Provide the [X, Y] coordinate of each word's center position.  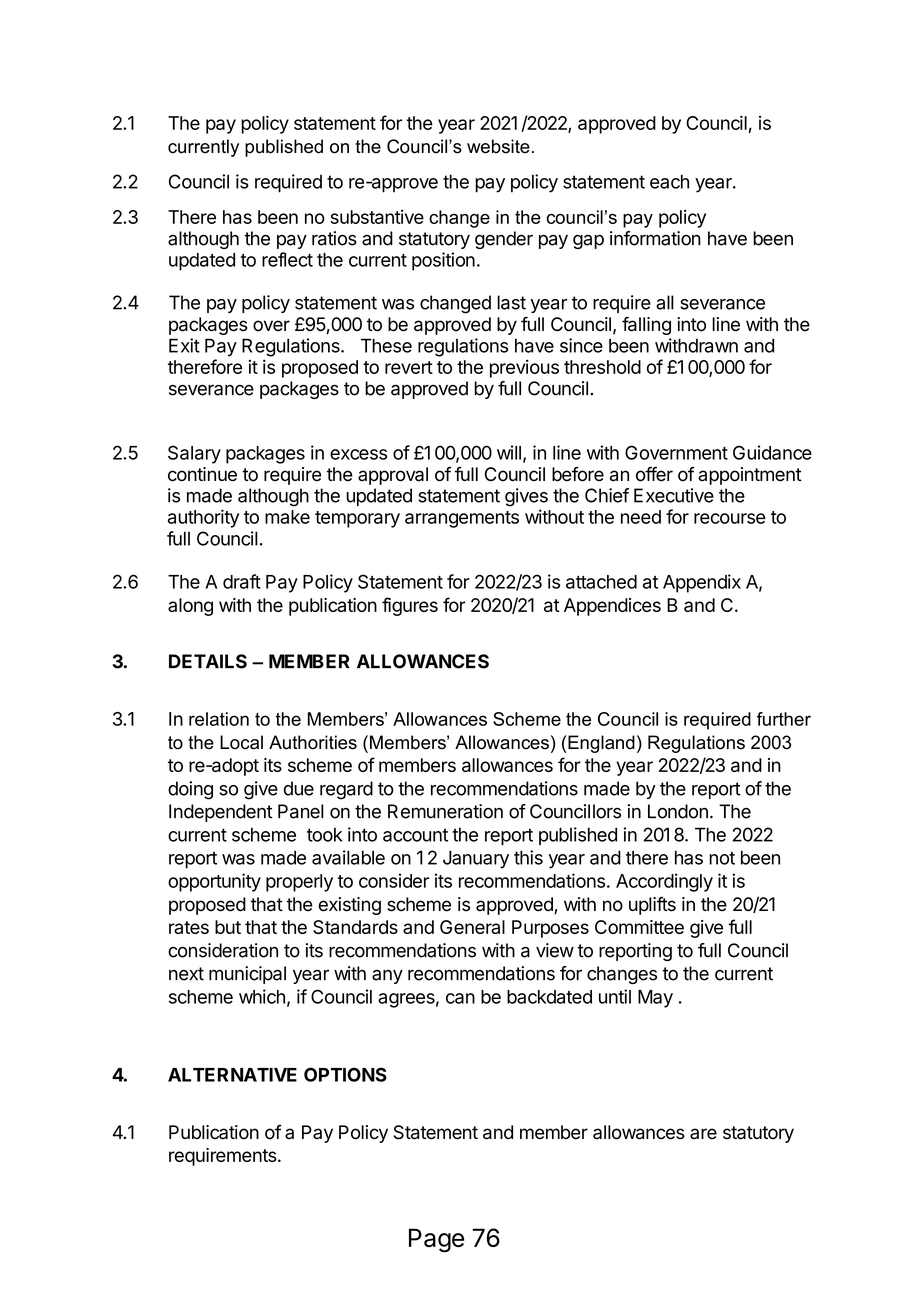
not [722, 858]
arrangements [462, 519]
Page [436, 1240]
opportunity [214, 882]
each [669, 181]
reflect [287, 259]
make [287, 517]
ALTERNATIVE [232, 1075]
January [476, 859]
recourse [730, 518]
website [498, 146]
